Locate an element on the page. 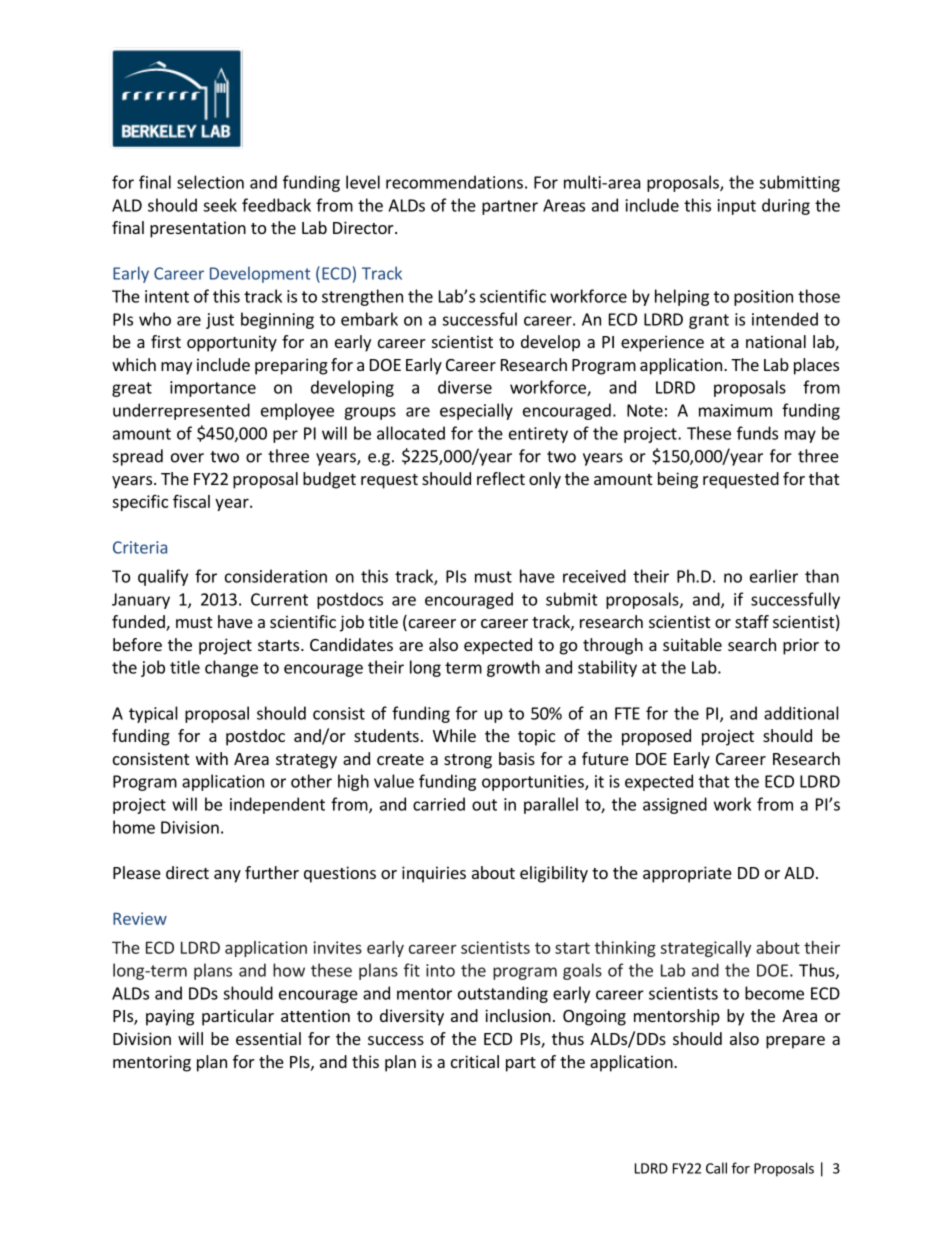 The height and width of the page is (1233, 952). growth is located at coordinates (513, 668).
